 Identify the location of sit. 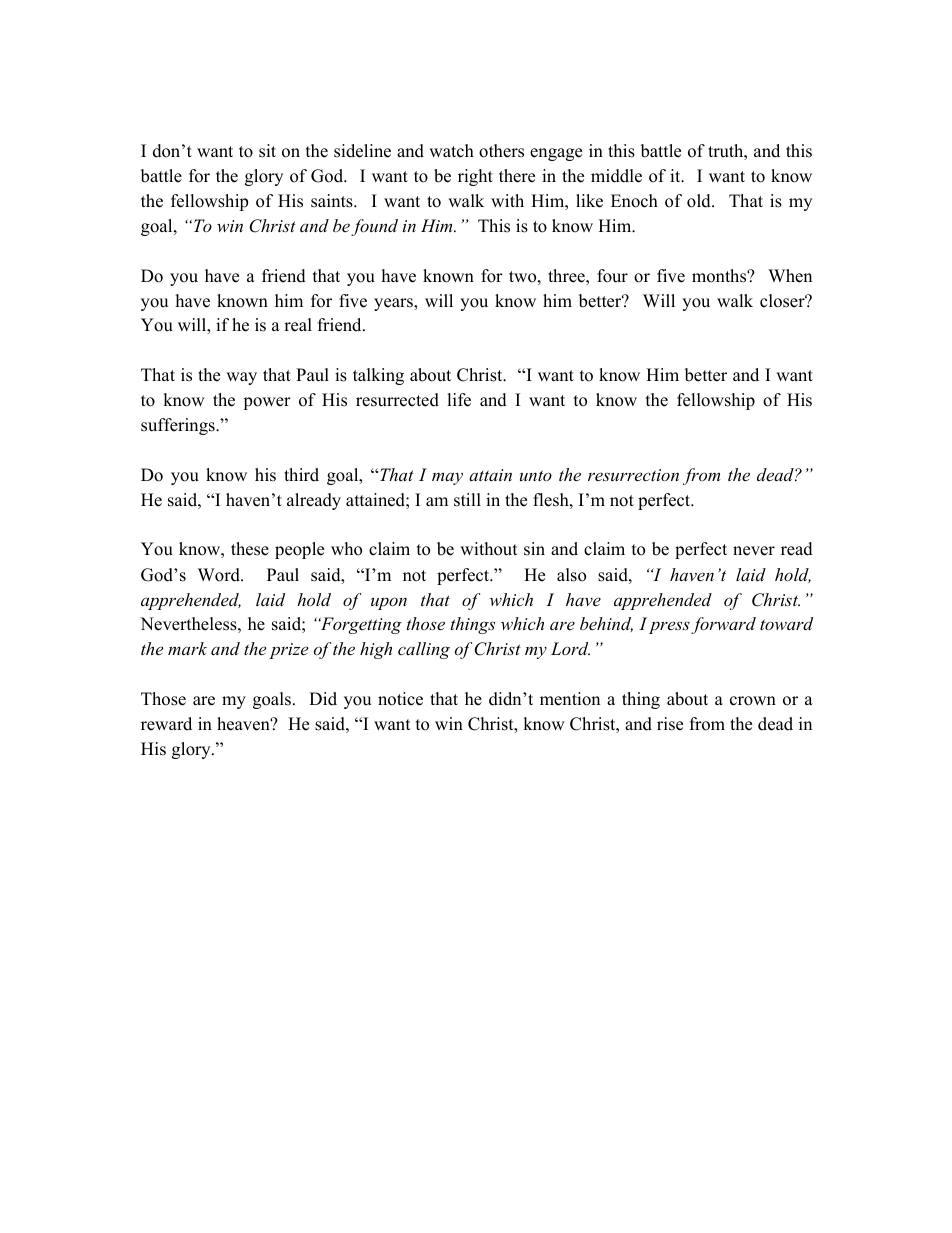
(267, 151).
